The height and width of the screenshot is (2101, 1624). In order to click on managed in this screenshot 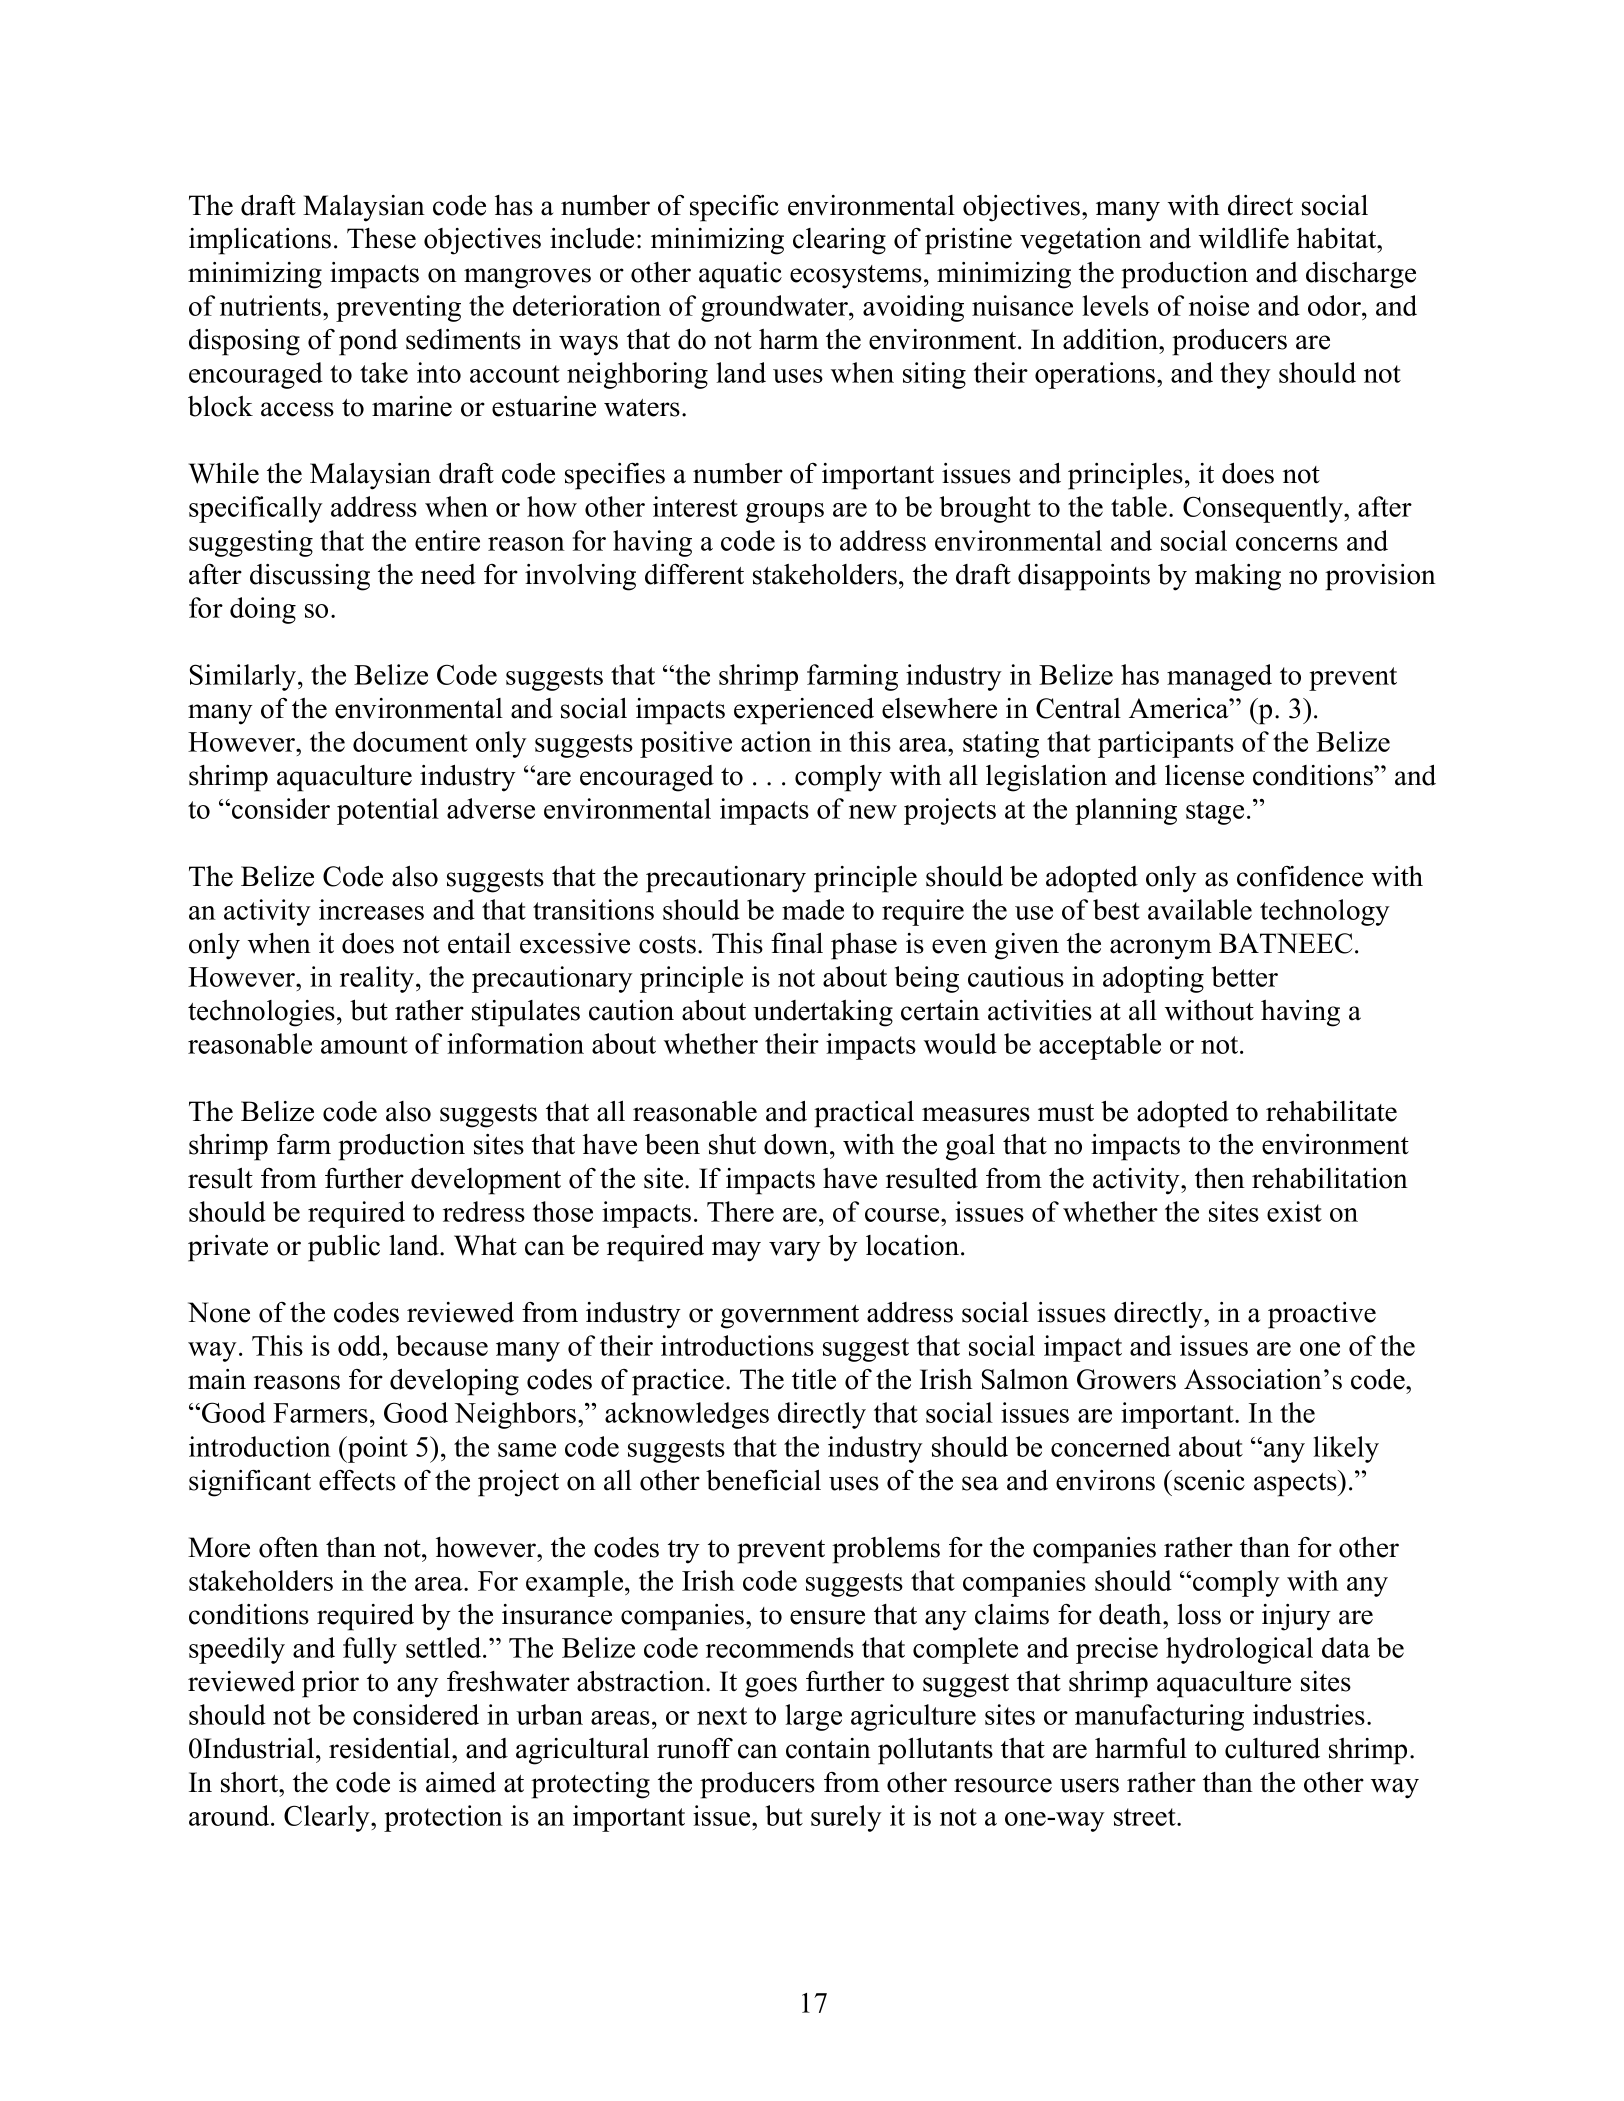, I will do `click(1219, 677)`.
